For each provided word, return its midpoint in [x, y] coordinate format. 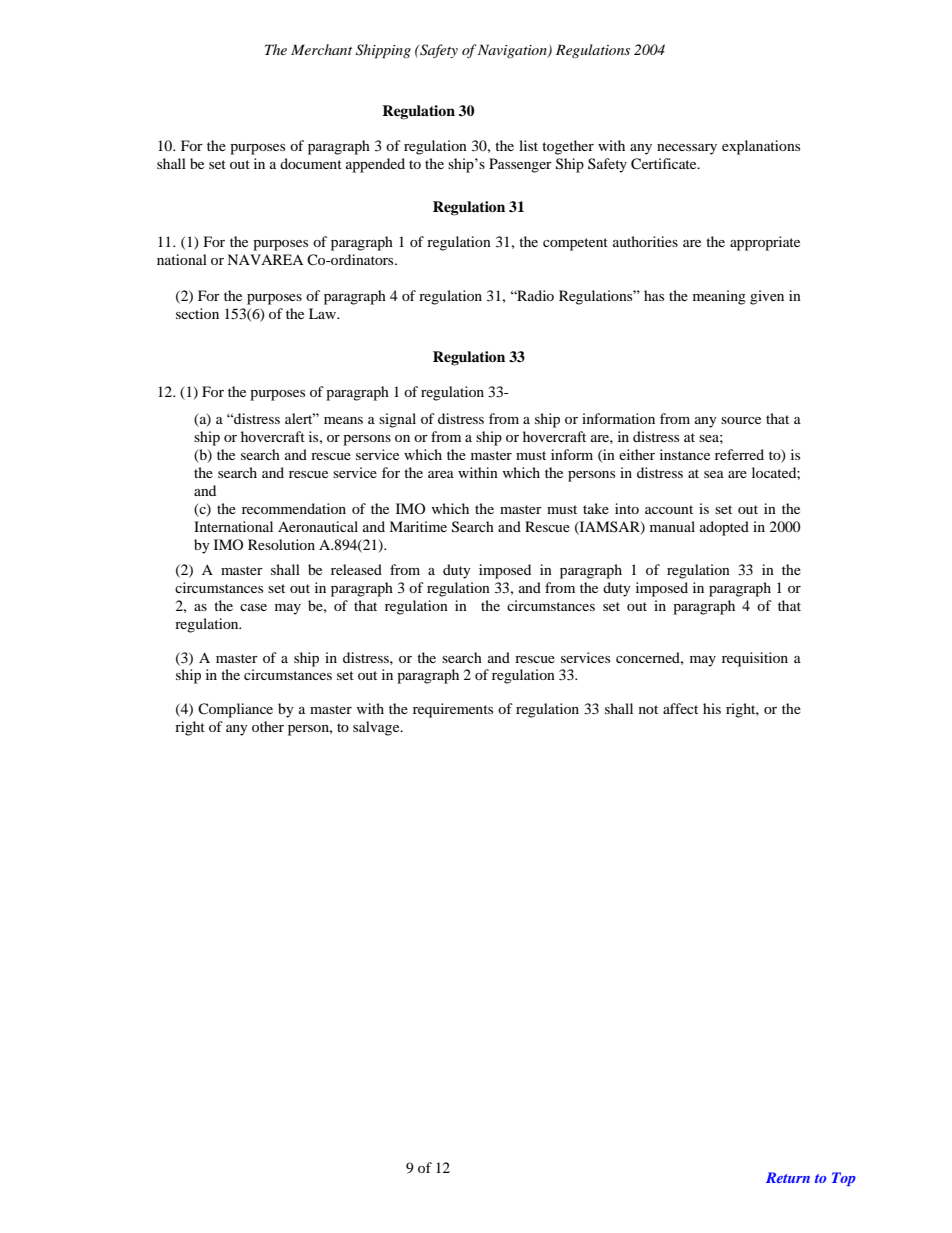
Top [844, 1179]
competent [575, 244]
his [712, 708]
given [767, 297]
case [253, 607]
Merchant [321, 49]
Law [323, 313]
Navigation [513, 51]
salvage [377, 728]
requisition [755, 659]
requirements [453, 710]
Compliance [235, 710]
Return [788, 1177]
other [268, 726]
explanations [761, 147]
